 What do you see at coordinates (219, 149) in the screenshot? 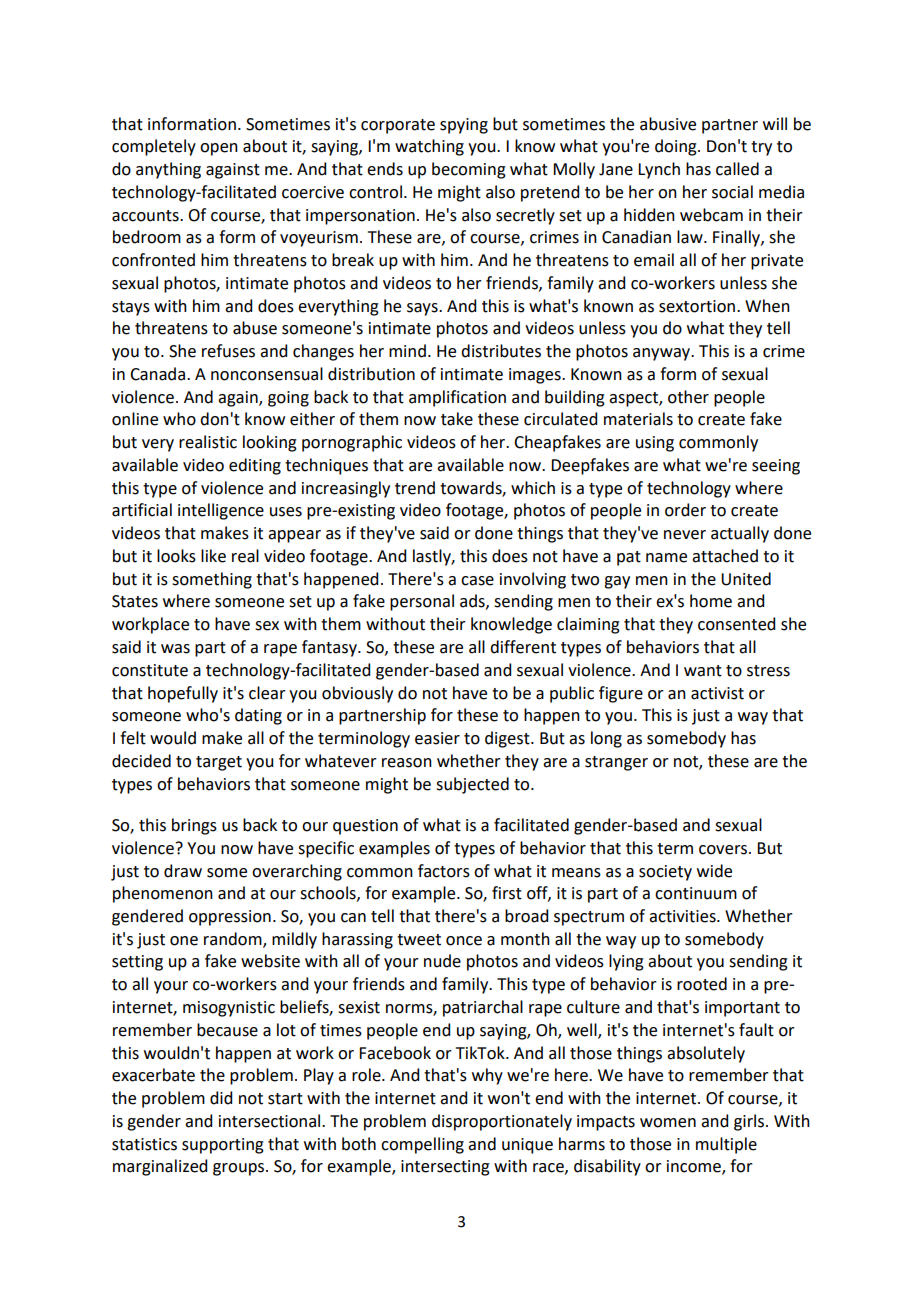
I see `open` at bounding box center [219, 149].
